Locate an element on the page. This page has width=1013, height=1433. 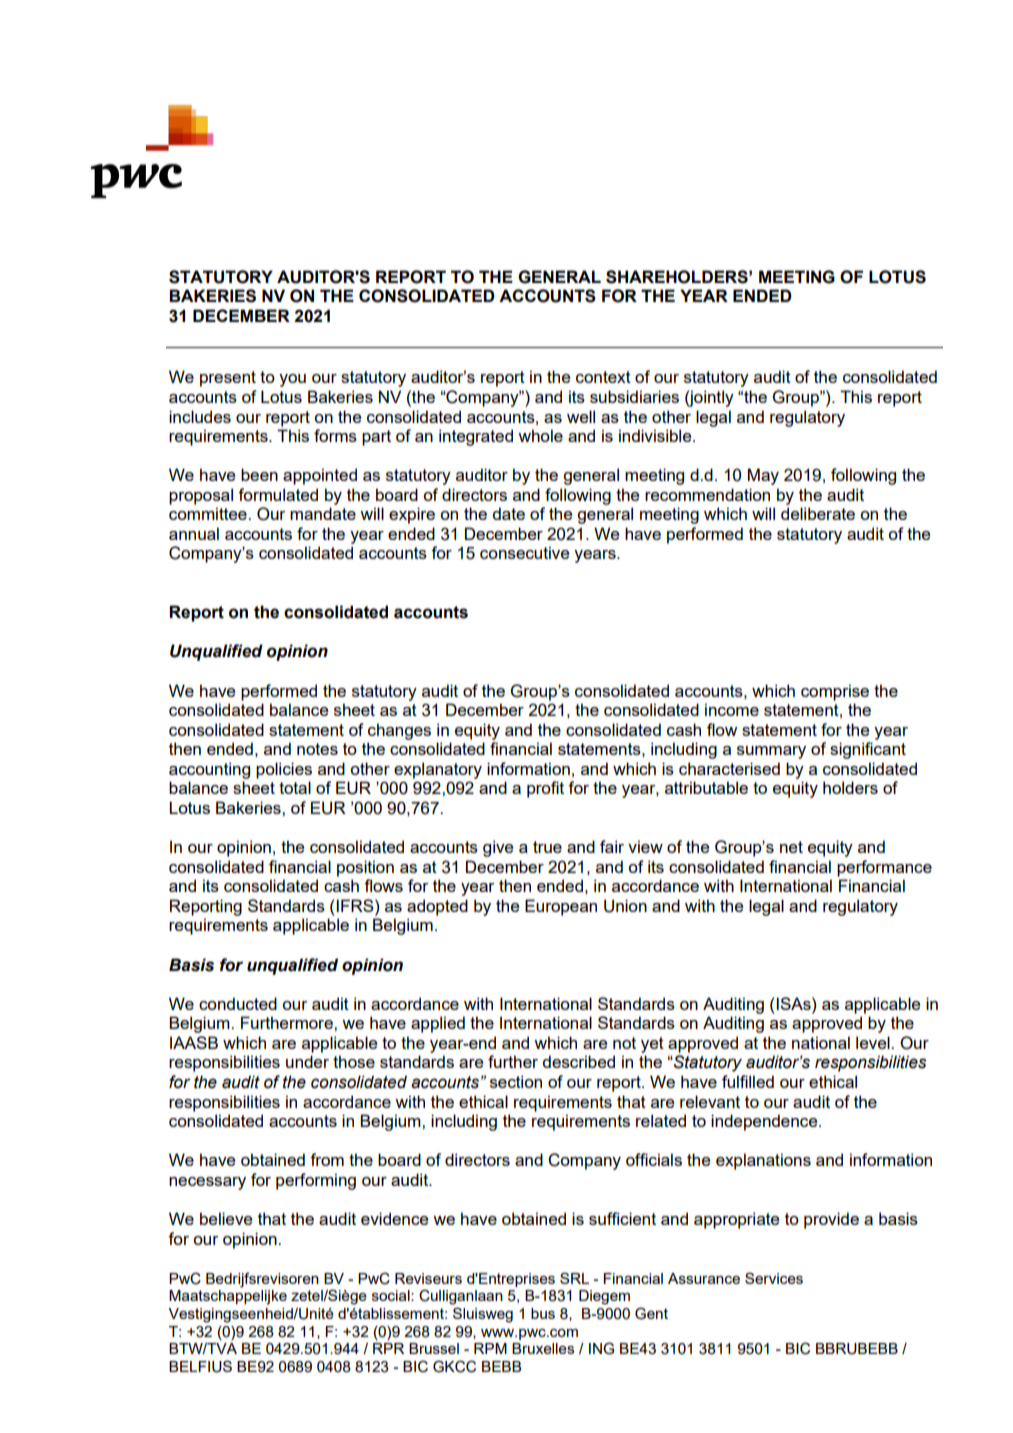
you is located at coordinates (292, 380).
